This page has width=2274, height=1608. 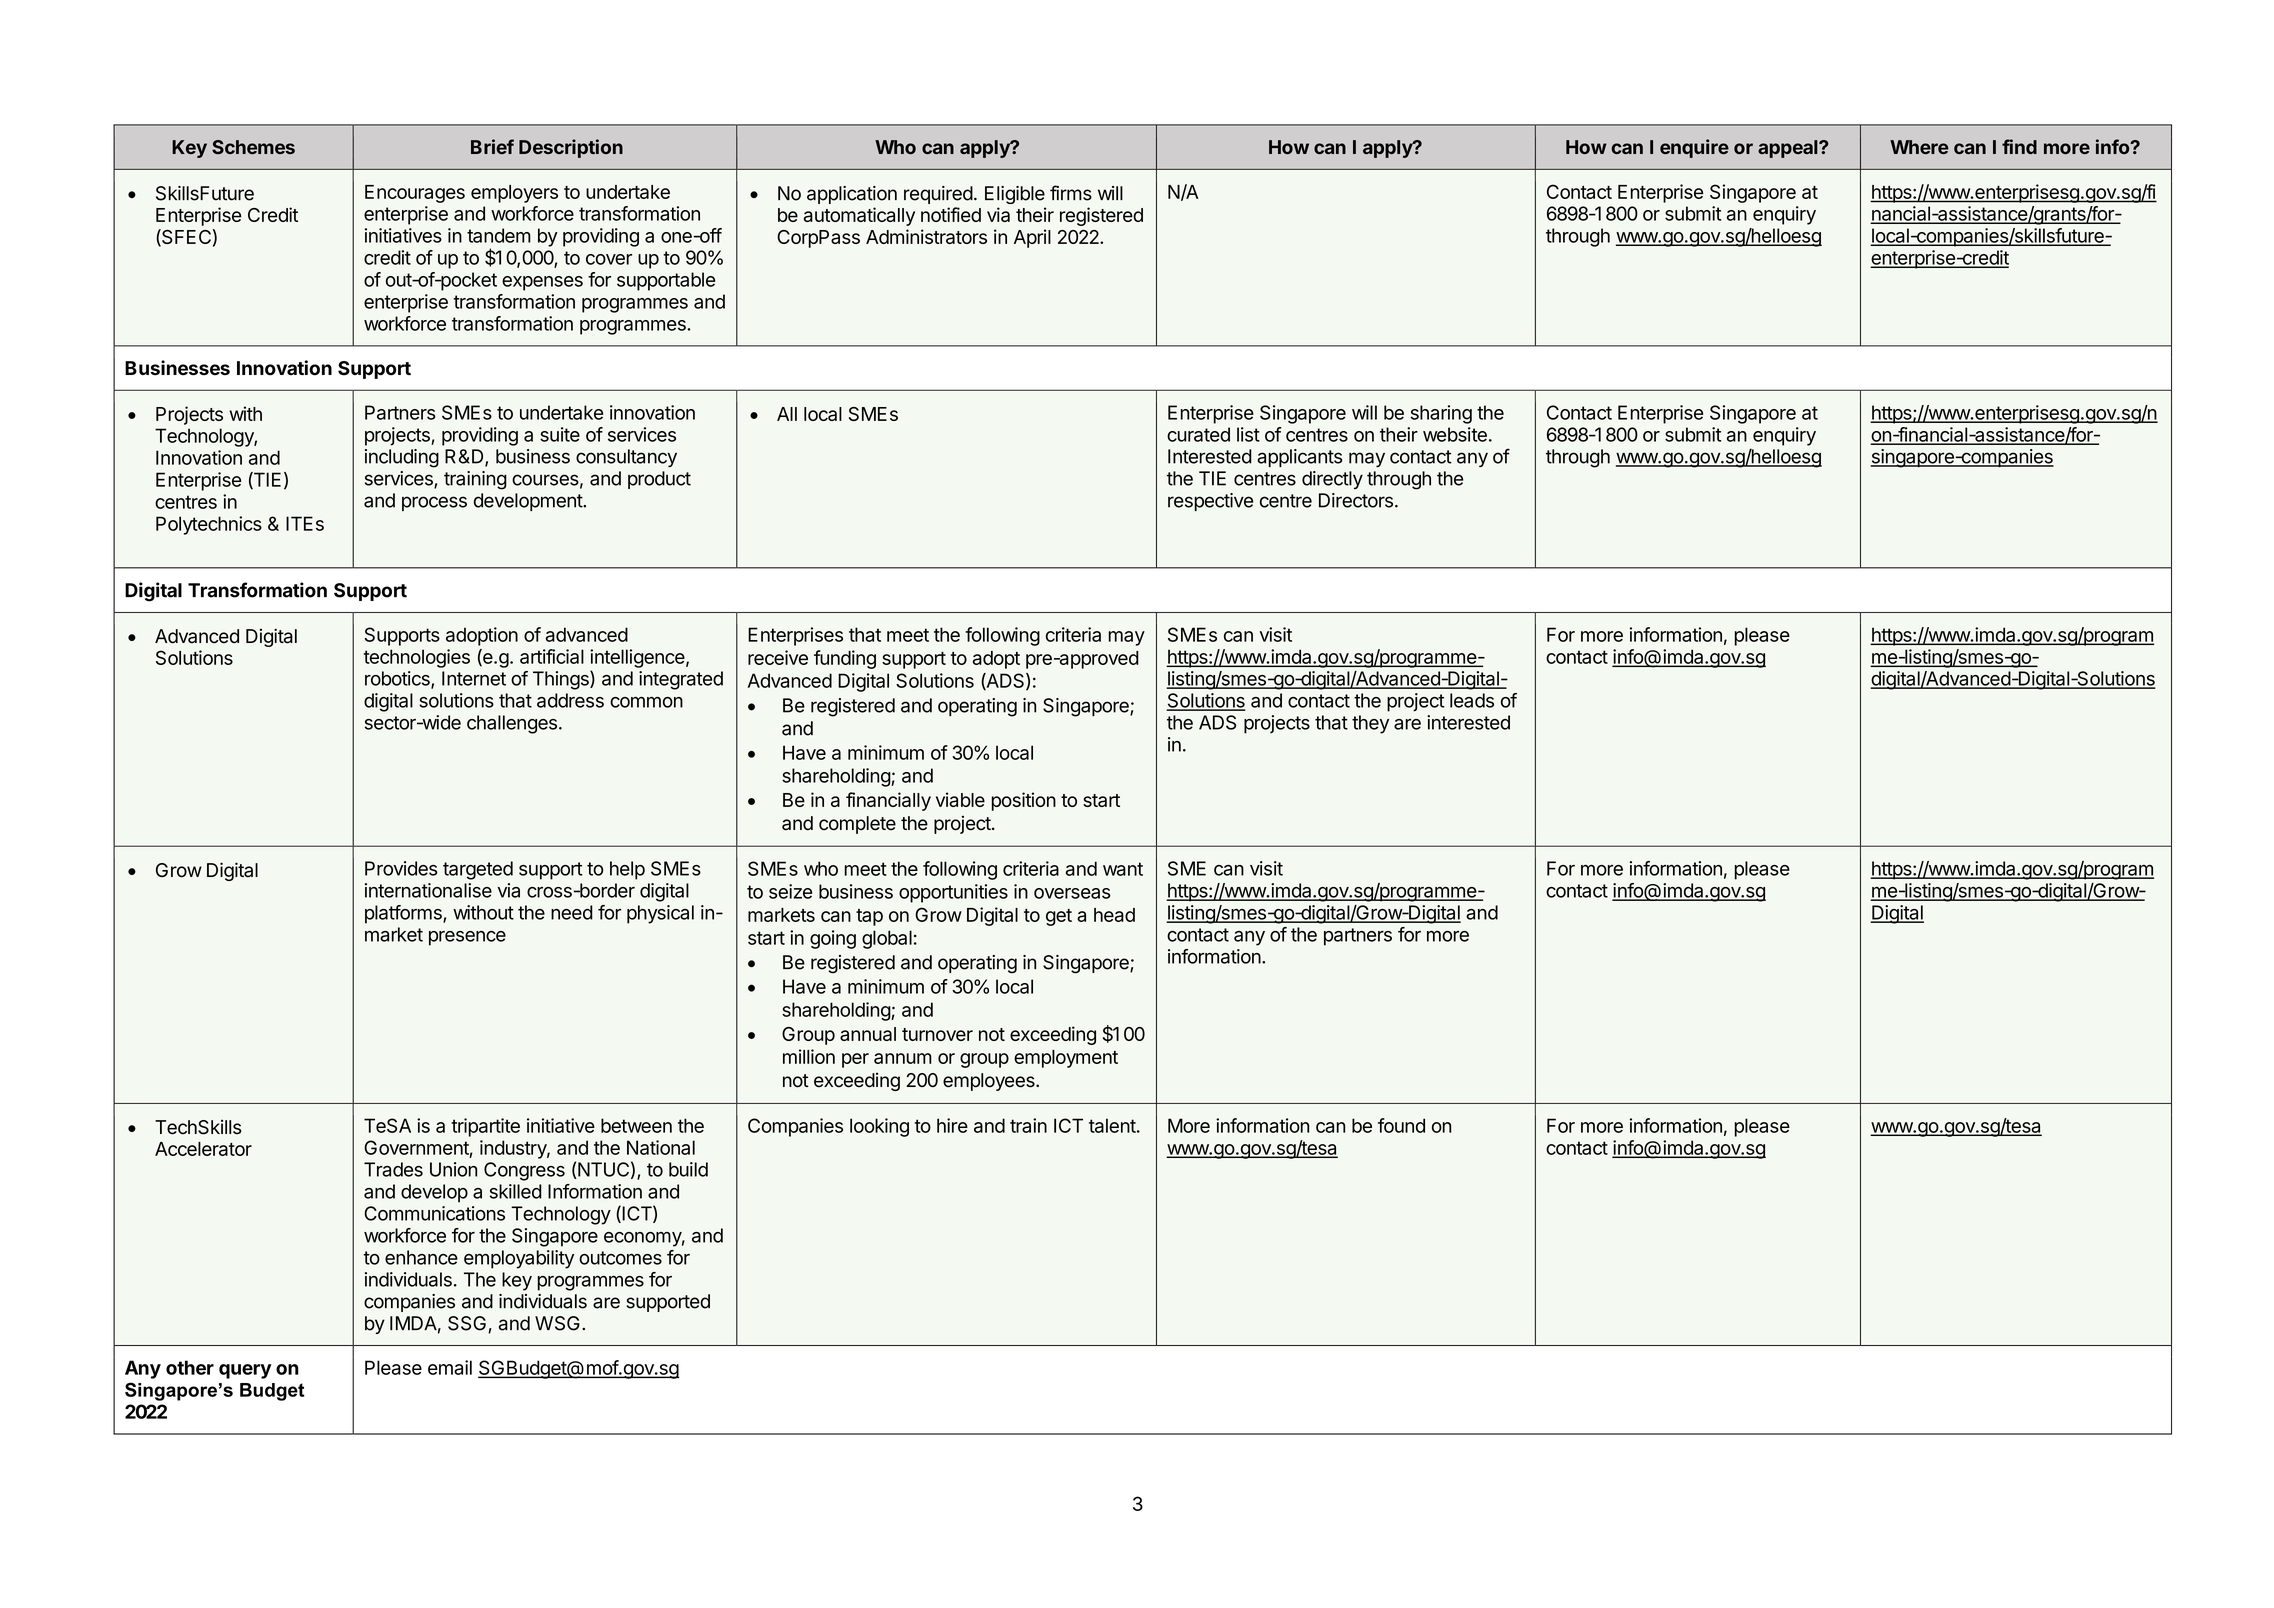 I want to click on employment, so click(x=1066, y=1059).
